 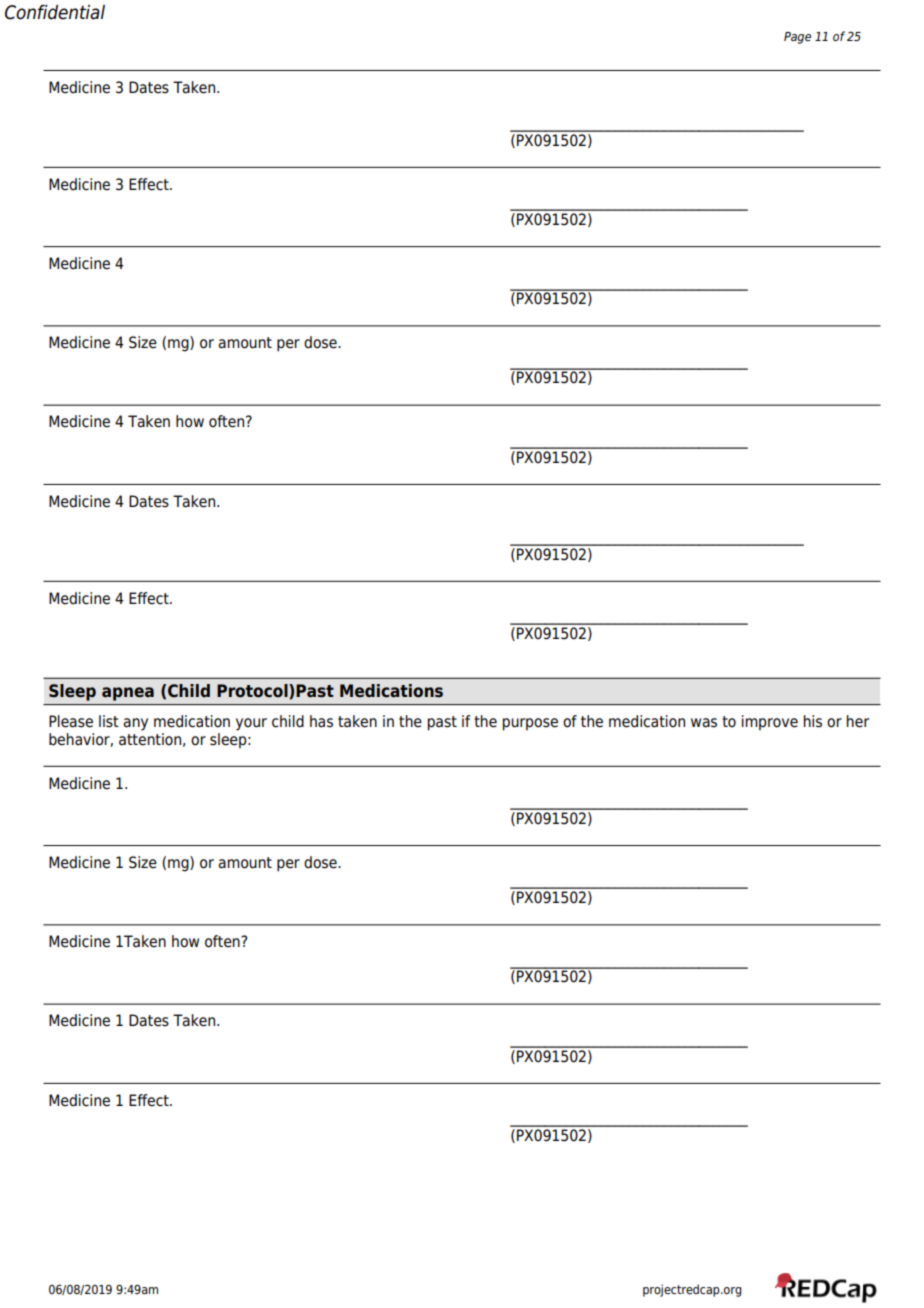 What do you see at coordinates (109, 721) in the screenshot?
I see `list` at bounding box center [109, 721].
